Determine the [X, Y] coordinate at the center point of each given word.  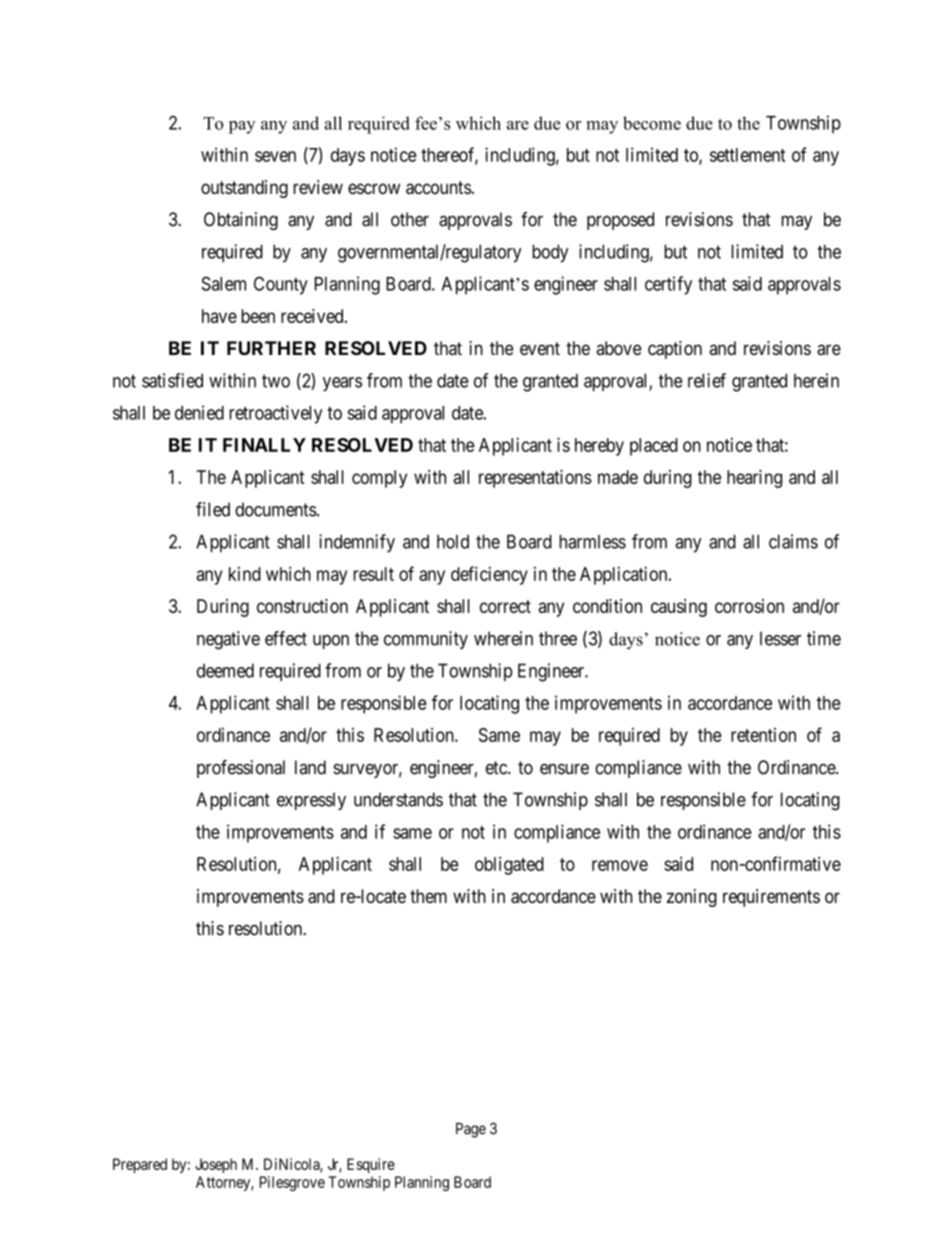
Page [471, 1130]
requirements [771, 898]
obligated [509, 866]
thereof [449, 155]
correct [505, 606]
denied [199, 412]
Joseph [216, 1165]
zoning [692, 898]
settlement [747, 155]
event [540, 348]
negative [228, 640]
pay [242, 127]
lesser [780, 638]
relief [707, 380]
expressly [311, 801]
